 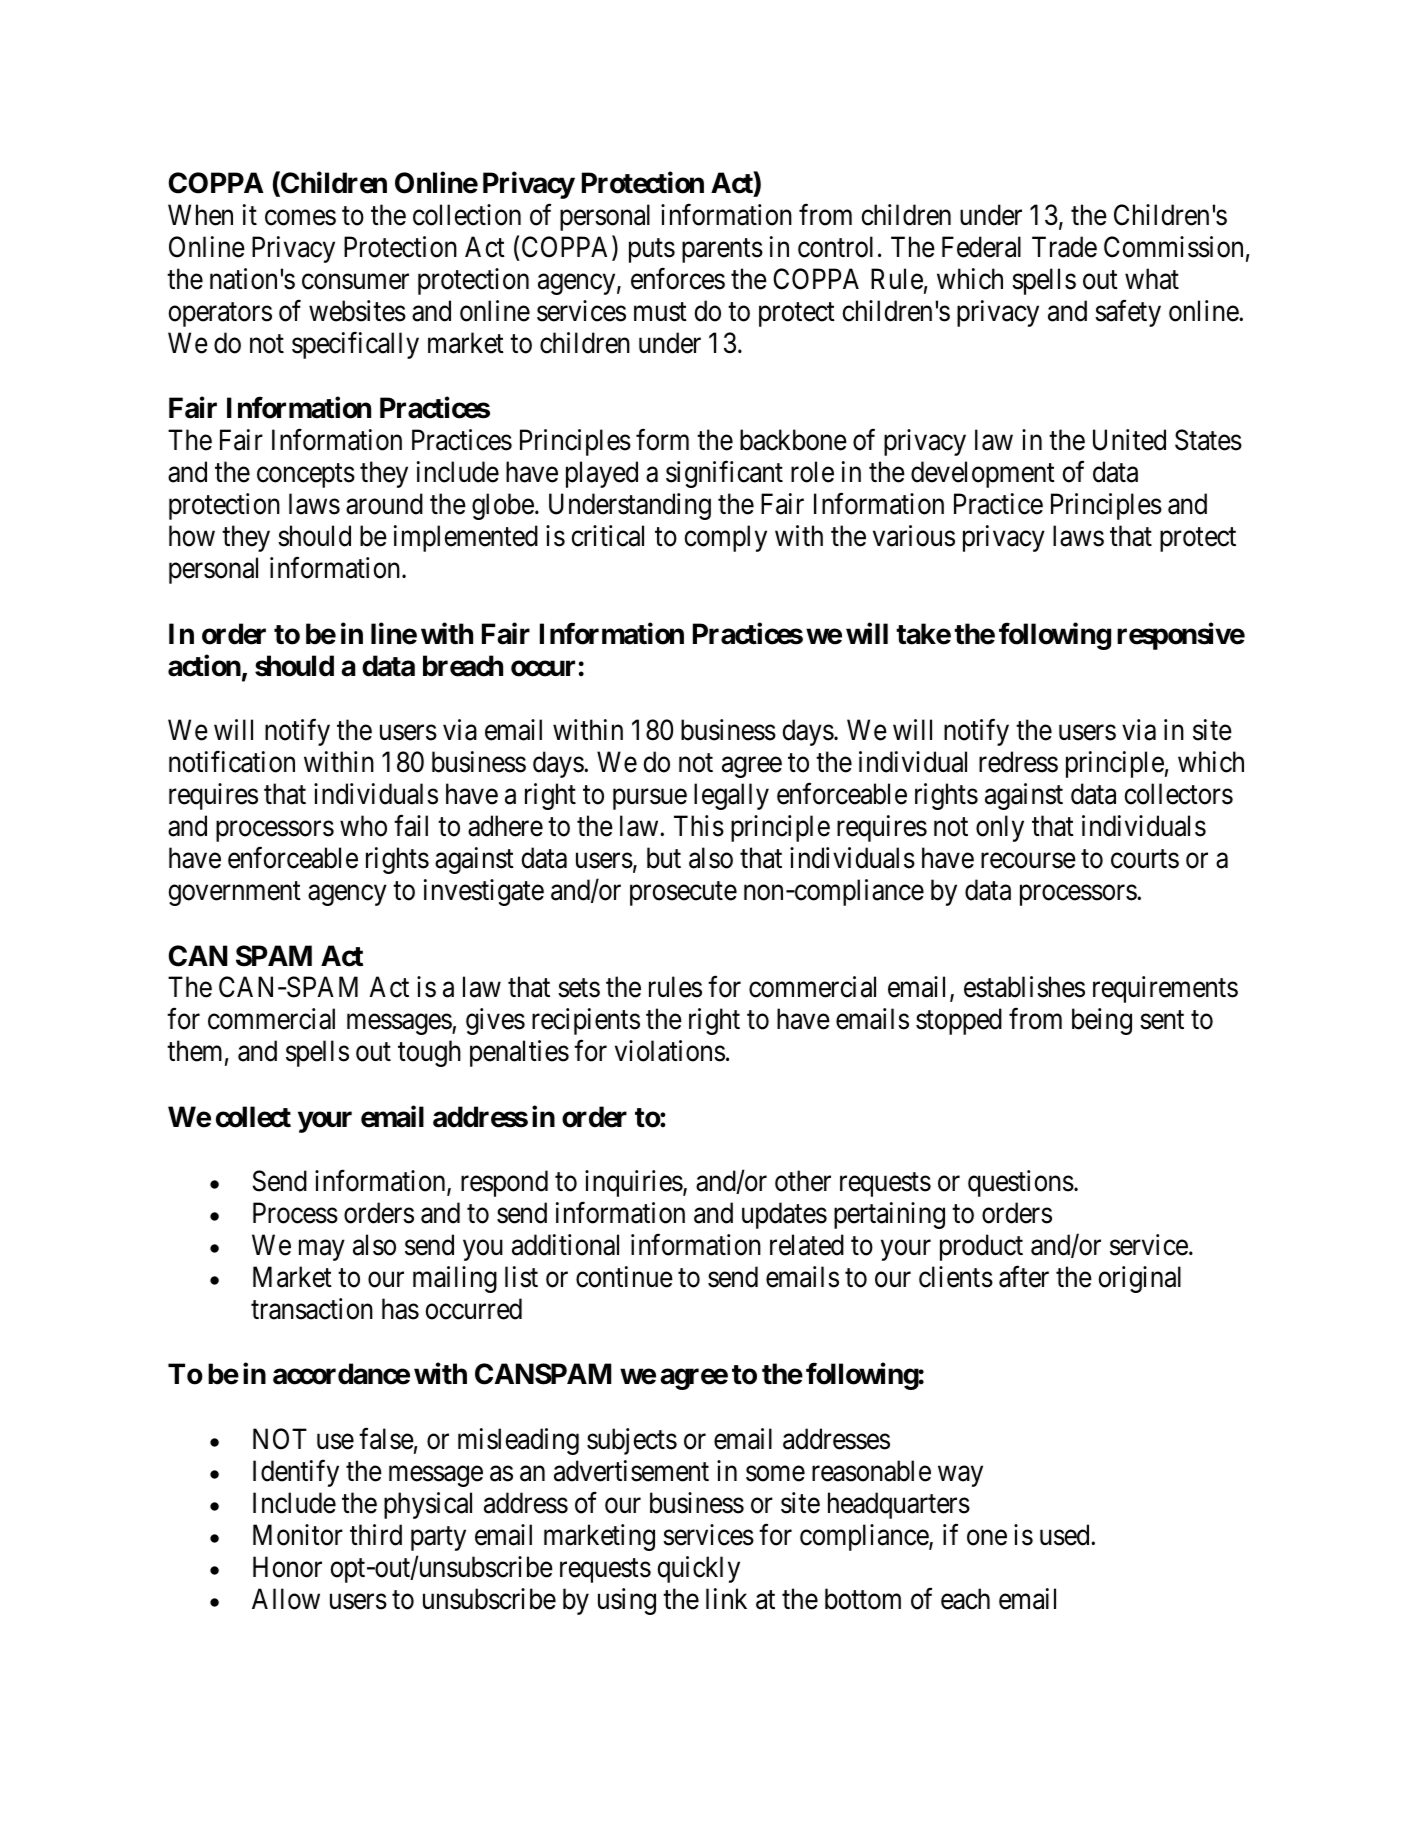 I want to click on comply, so click(x=725, y=538).
